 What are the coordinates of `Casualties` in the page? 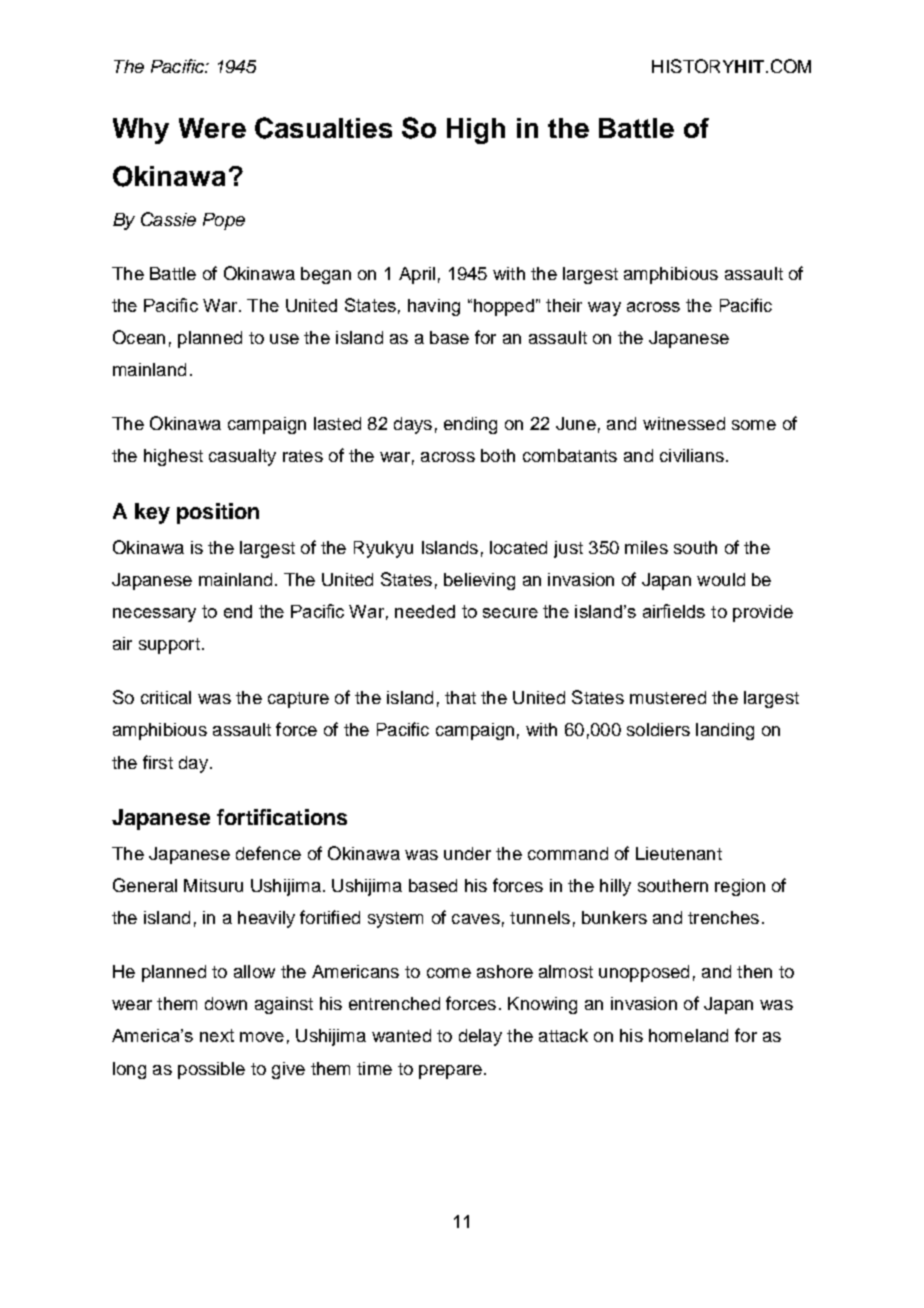 It's located at (323, 128).
